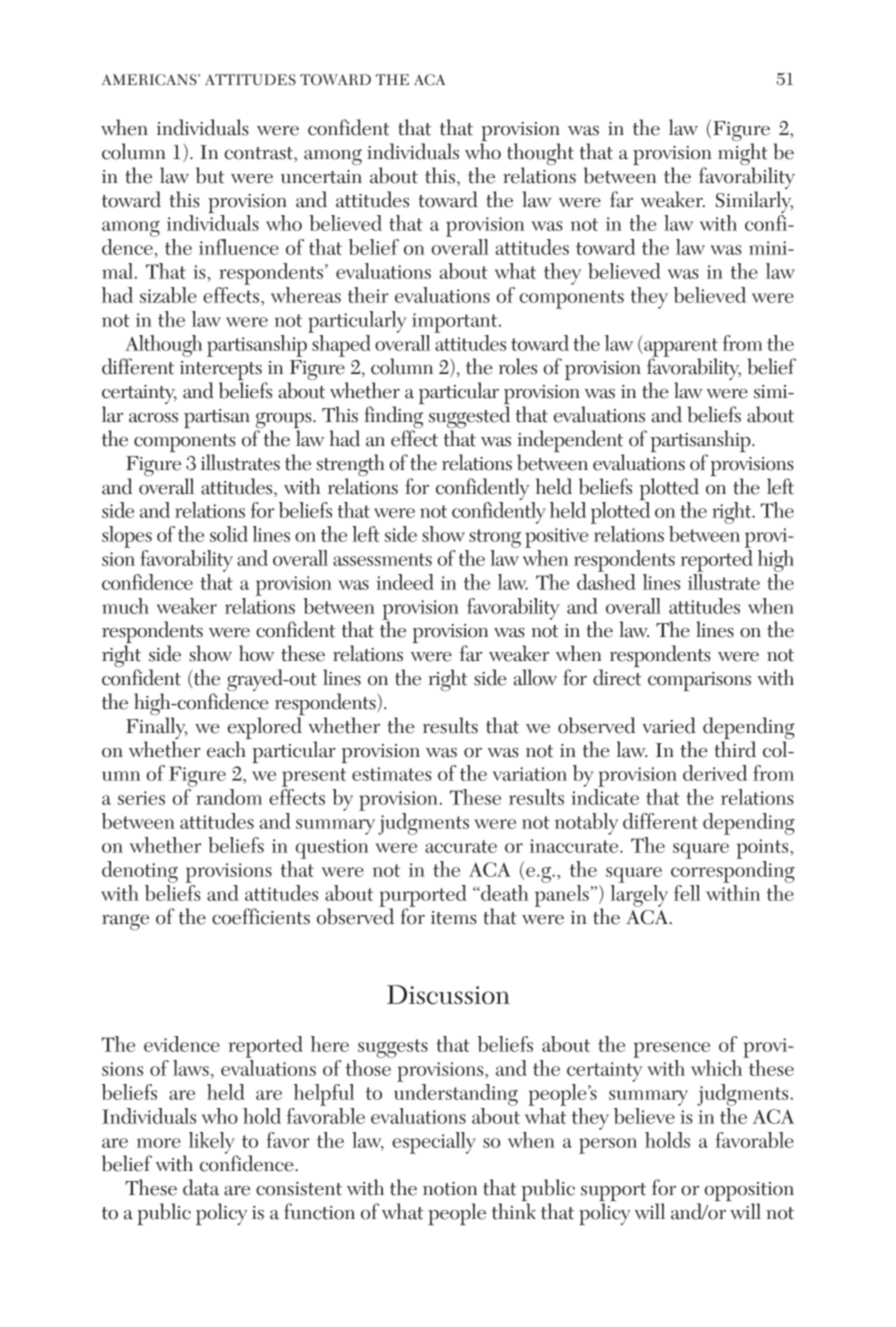  I want to click on data, so click(201, 1187).
